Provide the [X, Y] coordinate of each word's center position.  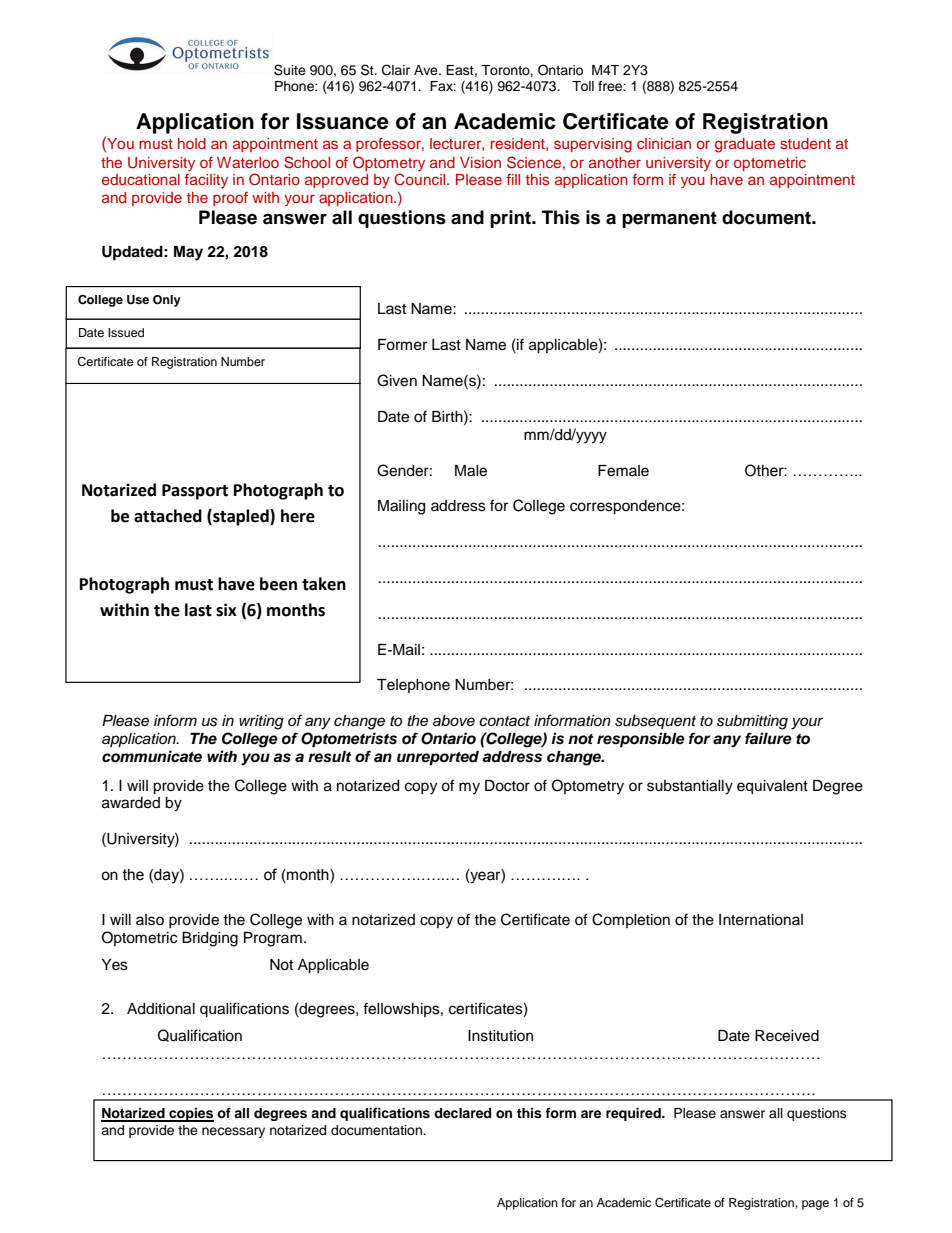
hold [192, 143]
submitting [752, 722]
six [226, 610]
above [454, 721]
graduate [745, 145]
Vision [480, 162]
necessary [233, 1132]
